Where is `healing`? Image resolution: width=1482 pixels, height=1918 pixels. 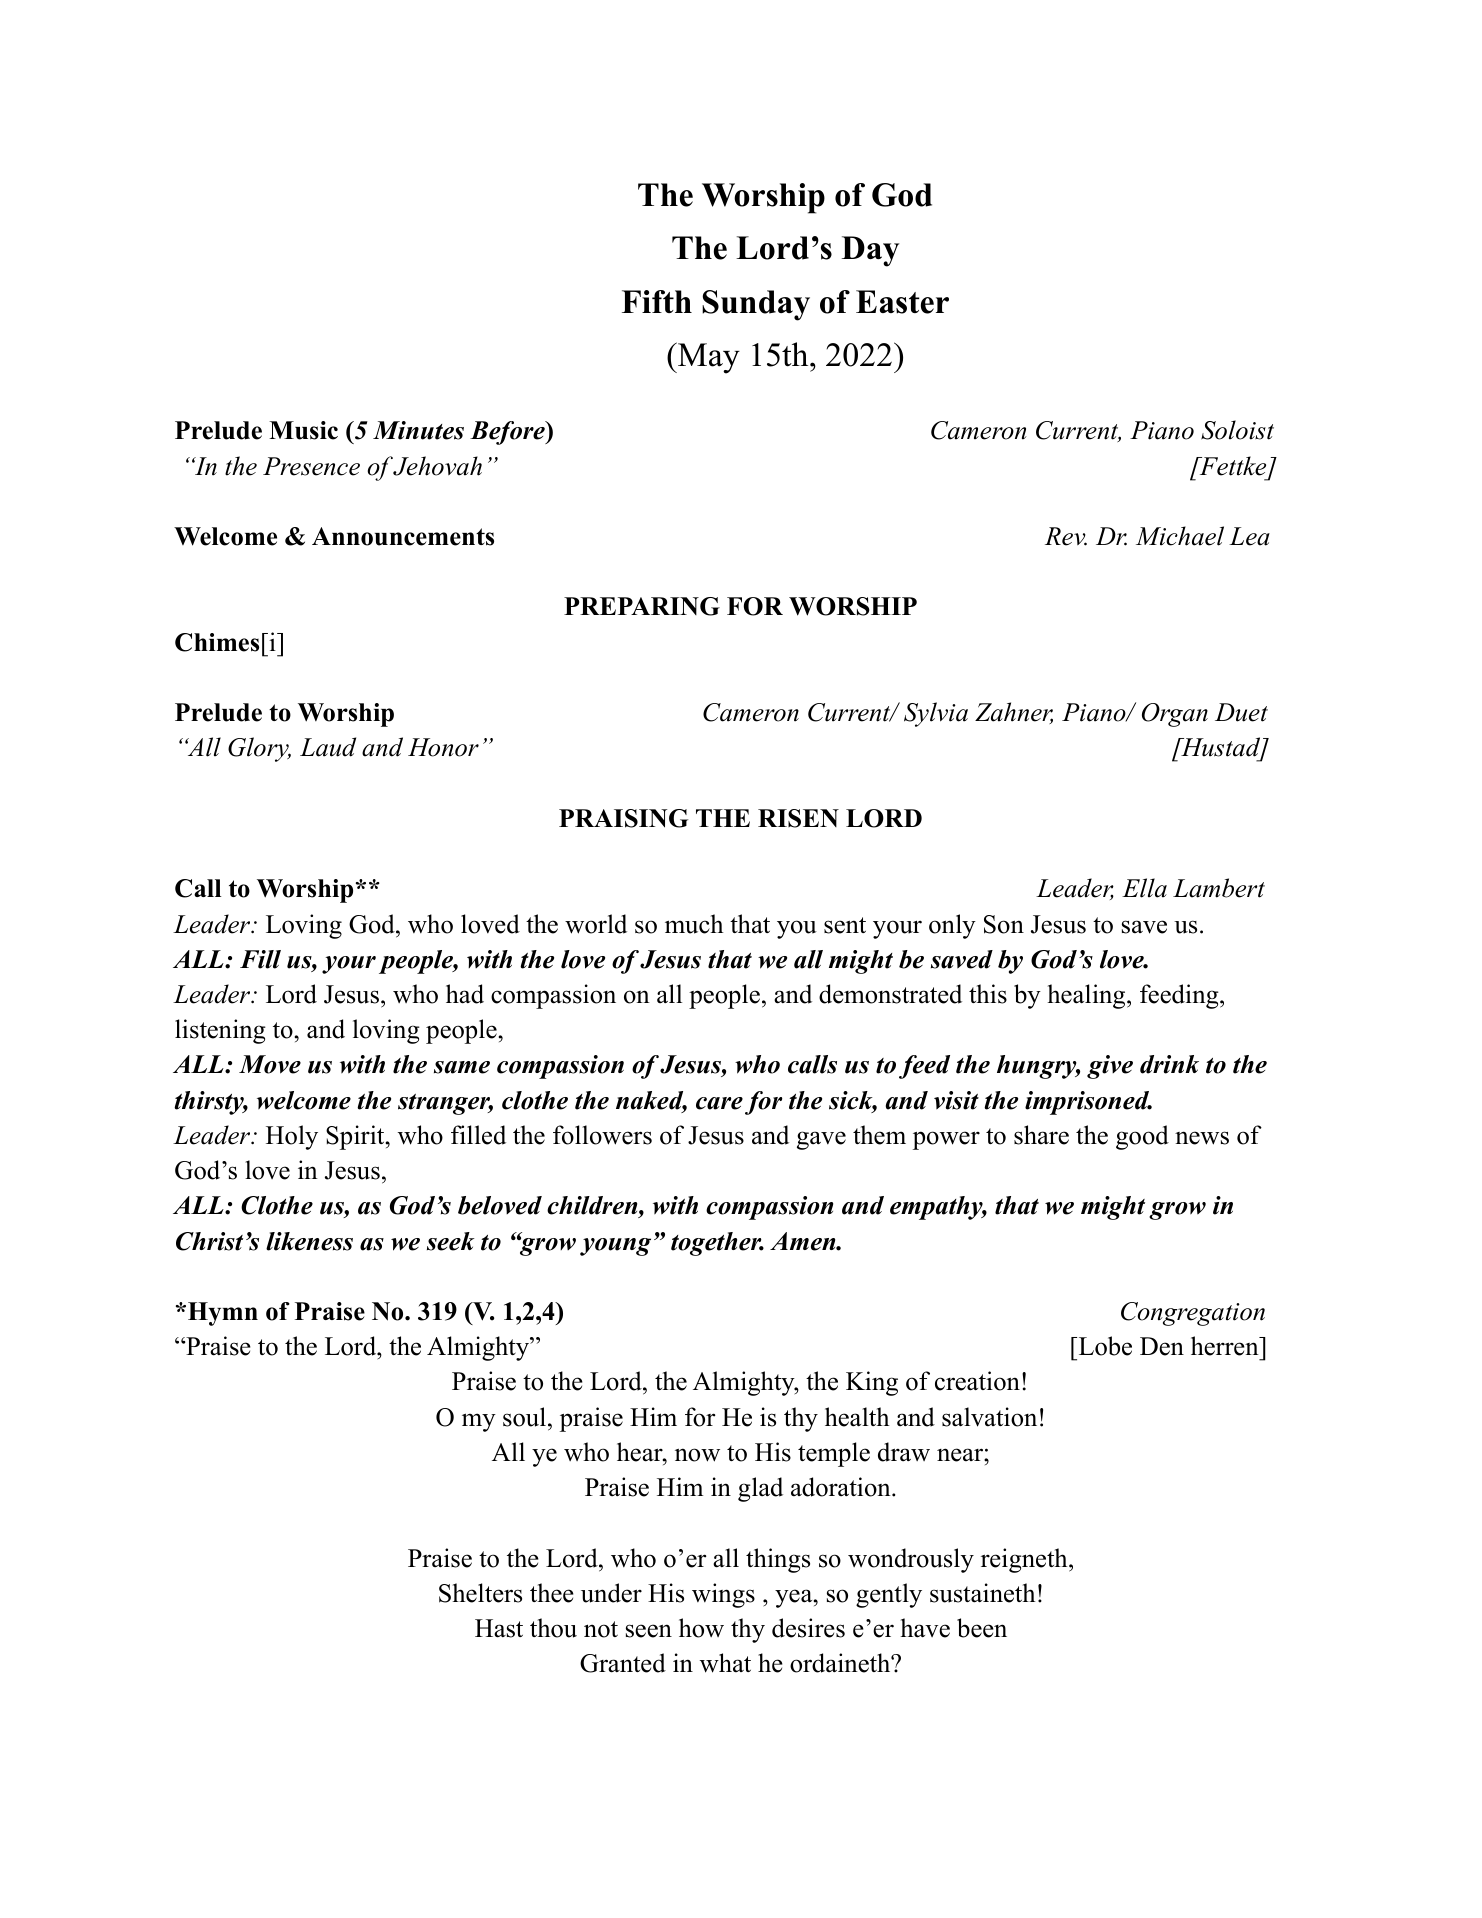 healing is located at coordinates (1088, 996).
